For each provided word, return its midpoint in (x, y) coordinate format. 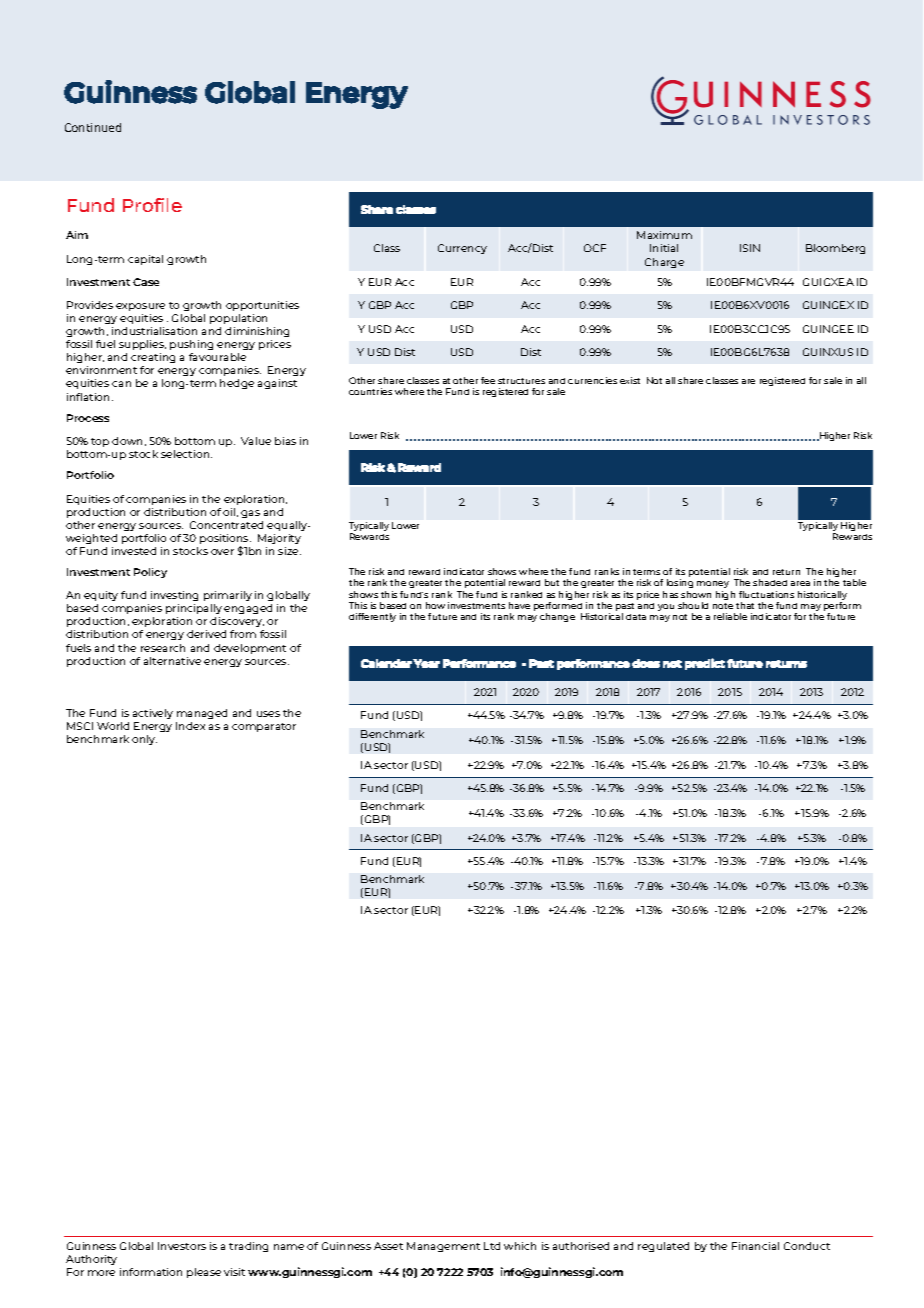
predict (705, 664)
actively (153, 714)
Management (443, 1247)
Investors (182, 1246)
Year (426, 663)
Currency (462, 249)
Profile (152, 205)
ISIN (750, 248)
